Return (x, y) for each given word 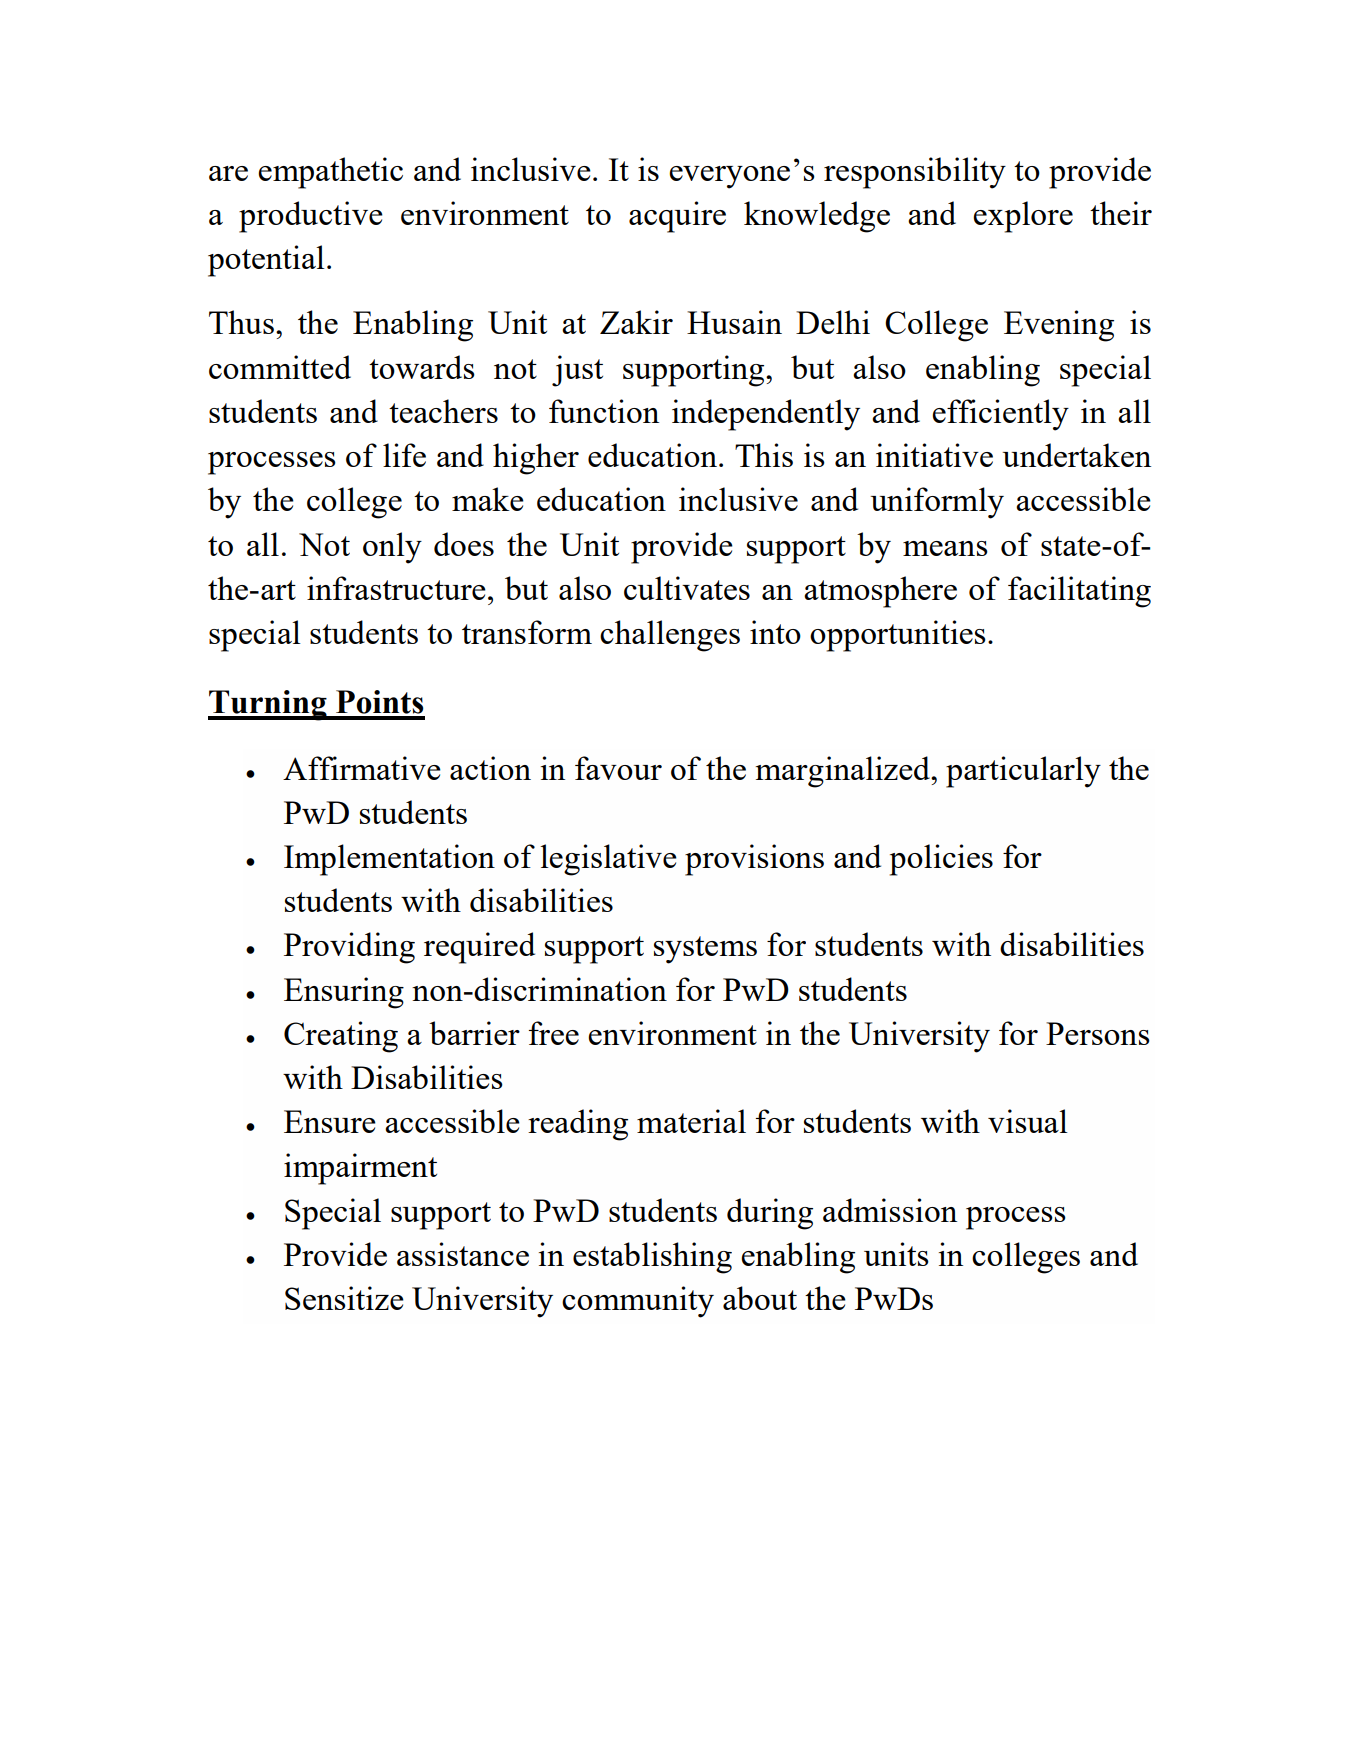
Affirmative (362, 768)
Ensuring (344, 993)
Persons (1098, 1033)
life (404, 455)
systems (705, 950)
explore (1023, 217)
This (764, 455)
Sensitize (344, 1298)
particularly (1023, 772)
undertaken (1076, 455)
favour (618, 768)
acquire (677, 217)
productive (311, 217)
